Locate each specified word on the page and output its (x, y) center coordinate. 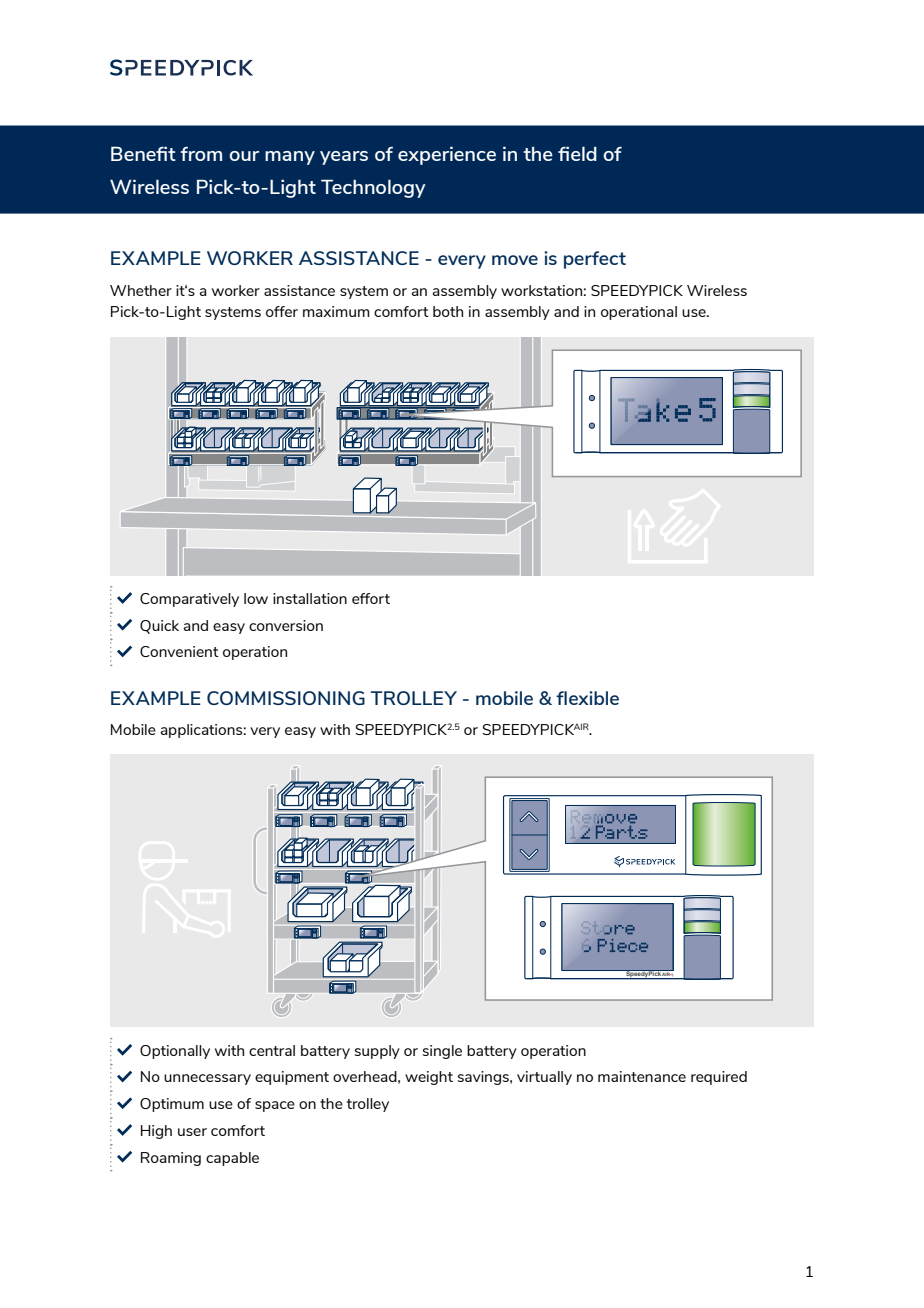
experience (447, 155)
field (577, 153)
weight (429, 1078)
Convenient (179, 651)
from (201, 154)
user (192, 1132)
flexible (587, 698)
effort (371, 598)
